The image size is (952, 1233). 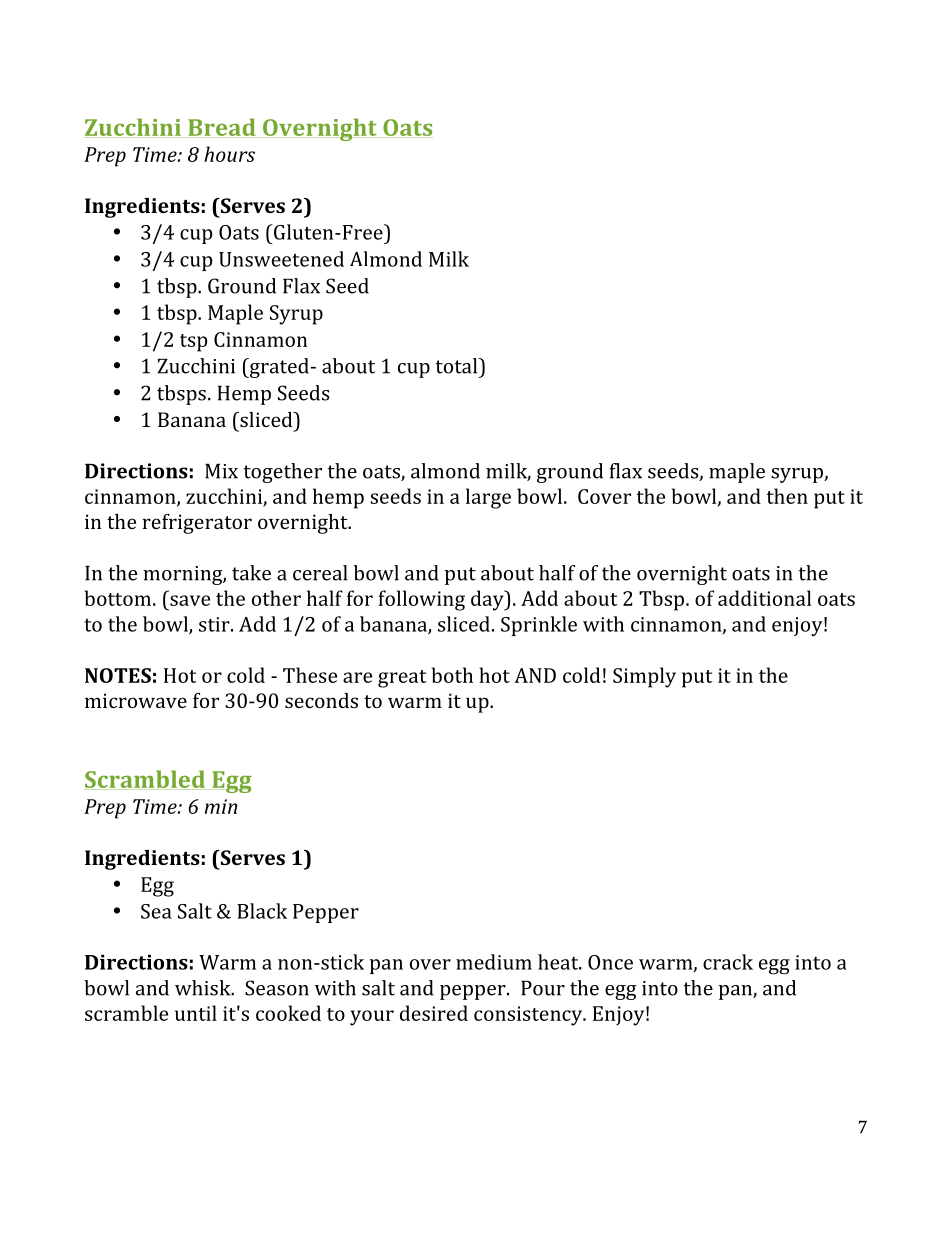 I want to click on save, so click(x=190, y=600).
